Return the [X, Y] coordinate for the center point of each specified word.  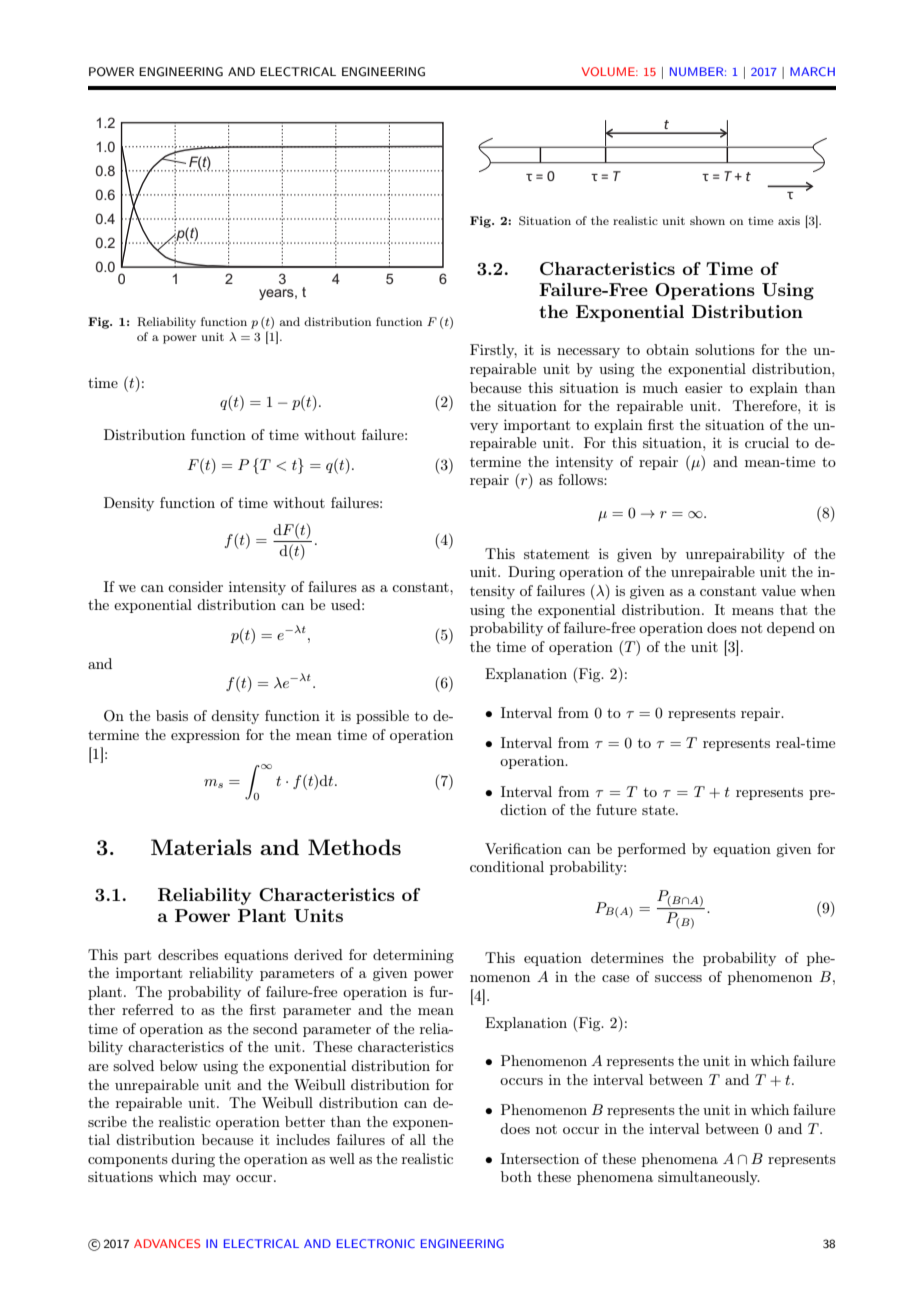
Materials [201, 847]
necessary [588, 353]
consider [195, 586]
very [484, 428]
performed [652, 850]
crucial [767, 442]
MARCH [812, 71]
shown [707, 220]
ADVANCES [167, 1243]
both [516, 1176]
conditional [507, 866]
